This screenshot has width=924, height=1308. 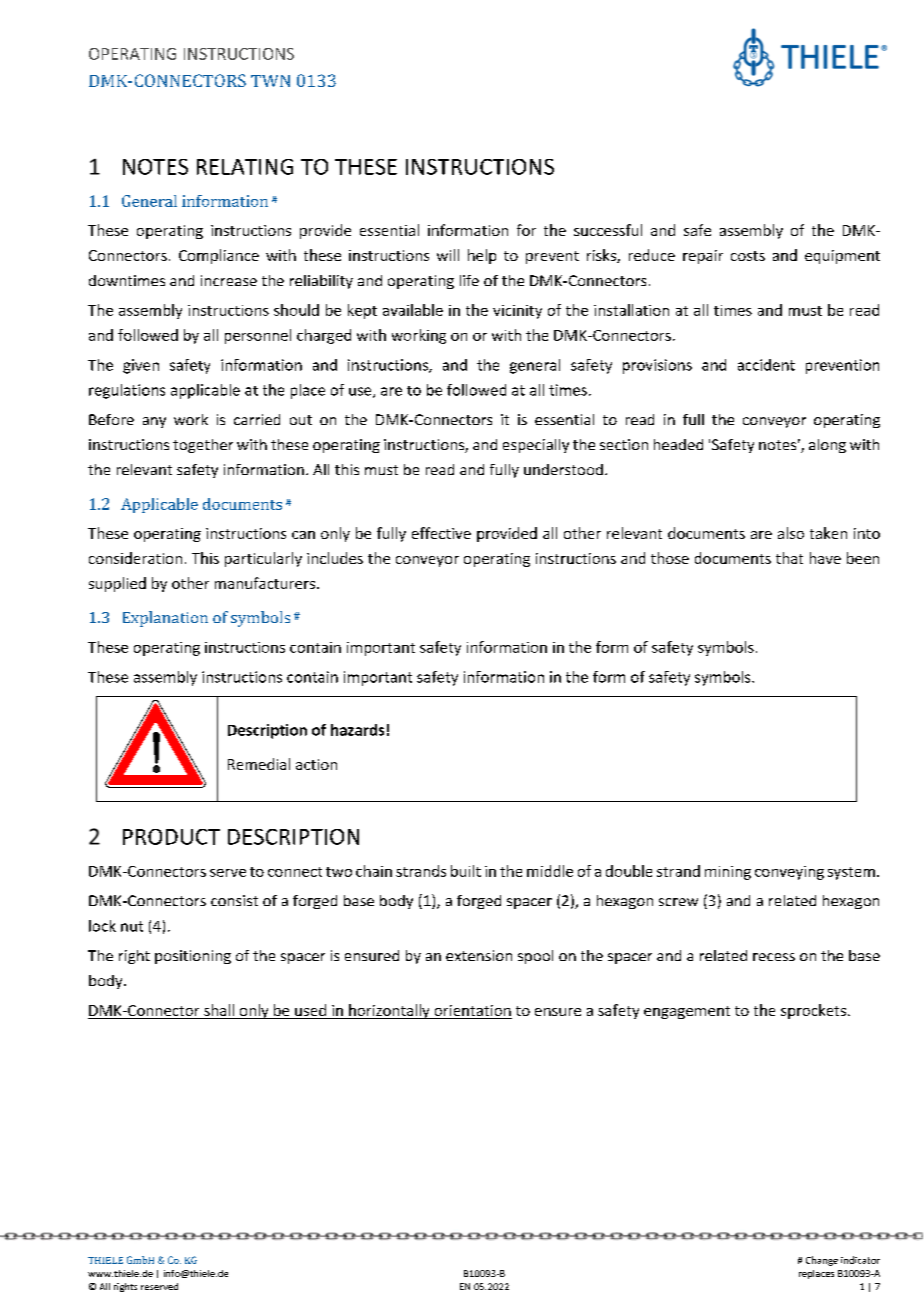 What do you see at coordinates (482, 256) in the screenshot?
I see `help` at bounding box center [482, 256].
